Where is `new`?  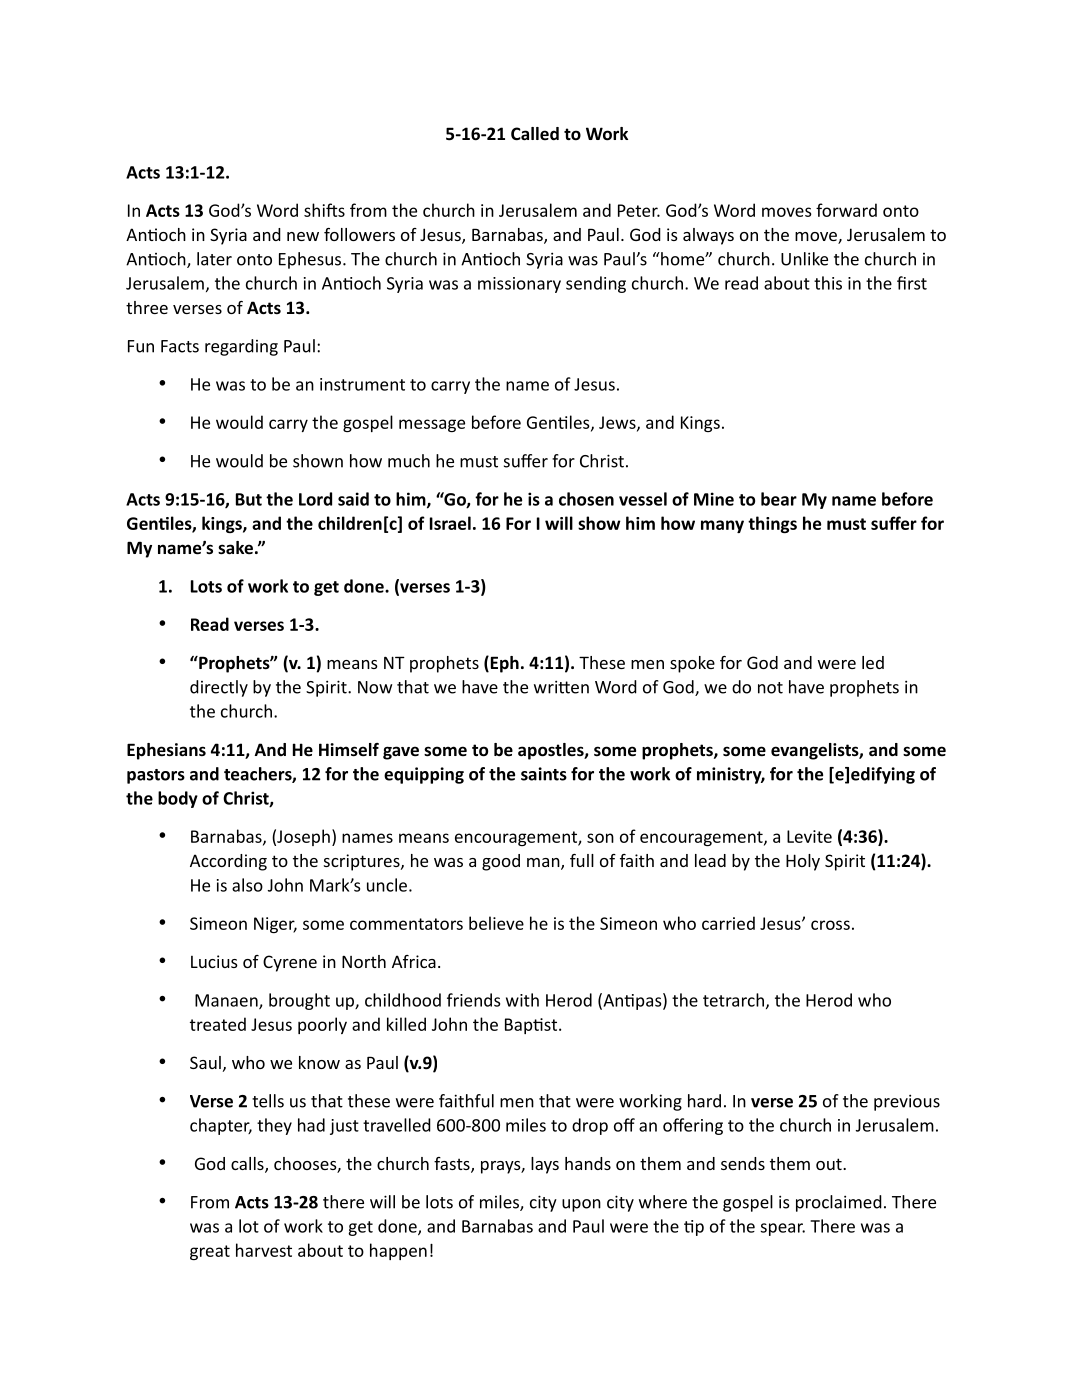 new is located at coordinates (303, 236).
